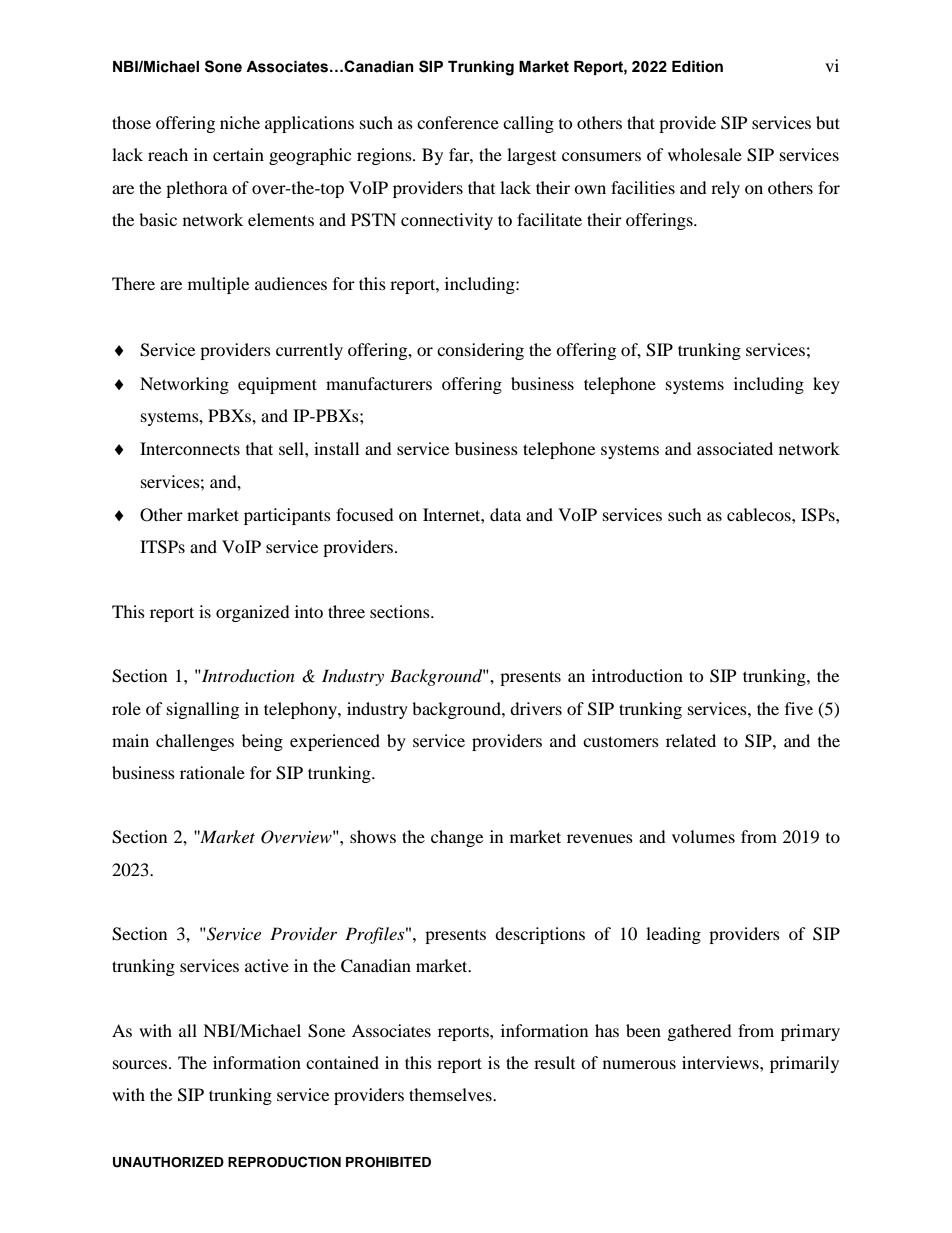  What do you see at coordinates (240, 122) in the document?
I see `niche` at bounding box center [240, 122].
